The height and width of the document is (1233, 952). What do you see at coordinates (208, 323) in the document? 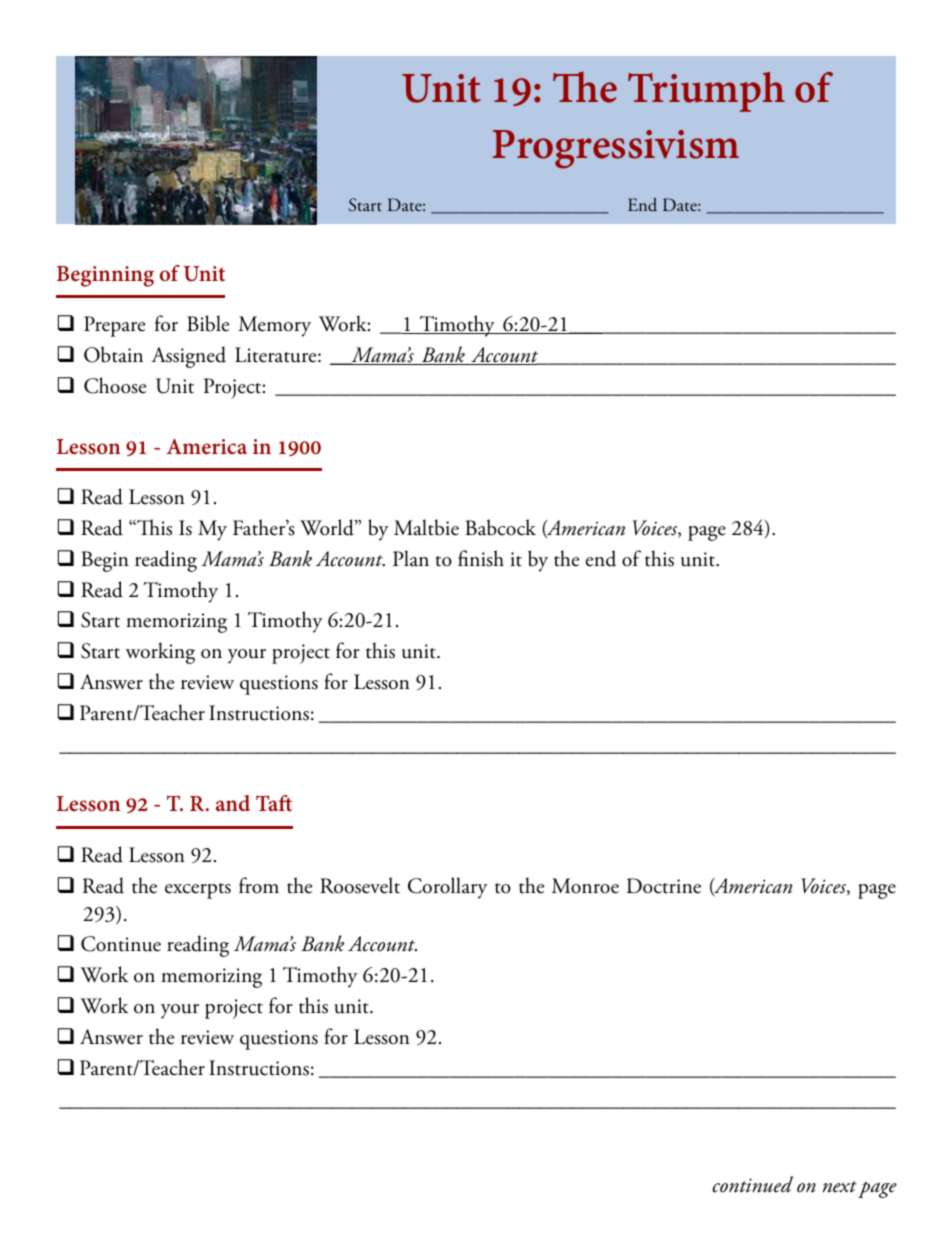
I see `Bible` at bounding box center [208, 323].
